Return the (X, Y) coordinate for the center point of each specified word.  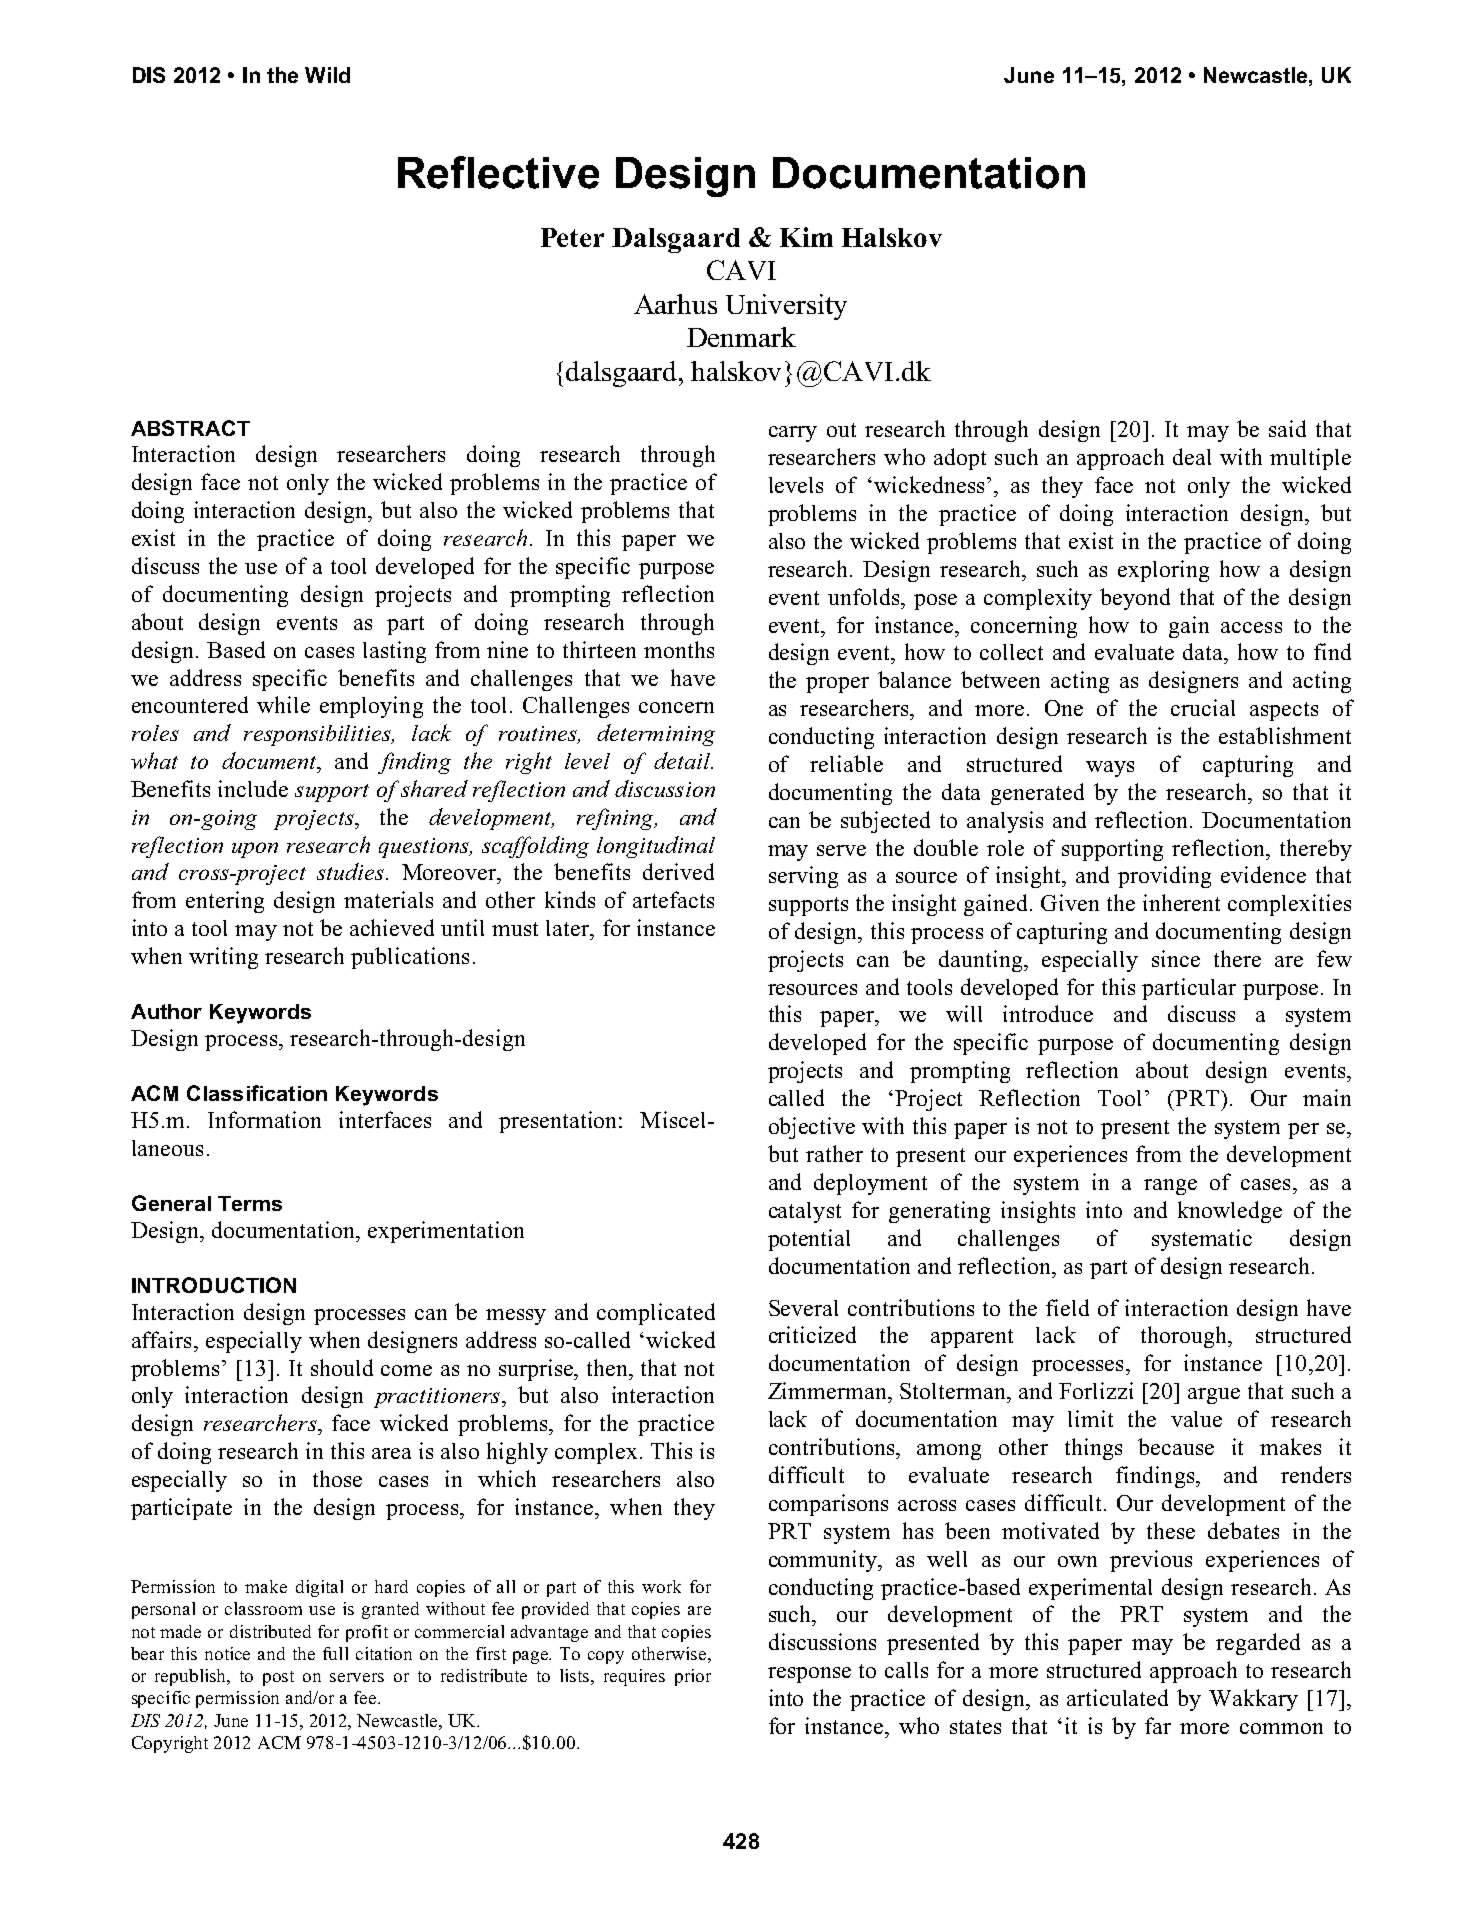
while (283, 704)
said (1287, 428)
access (1251, 627)
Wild (327, 75)
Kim (806, 237)
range (1170, 1187)
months (679, 649)
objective (812, 1128)
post (278, 1678)
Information (264, 1119)
